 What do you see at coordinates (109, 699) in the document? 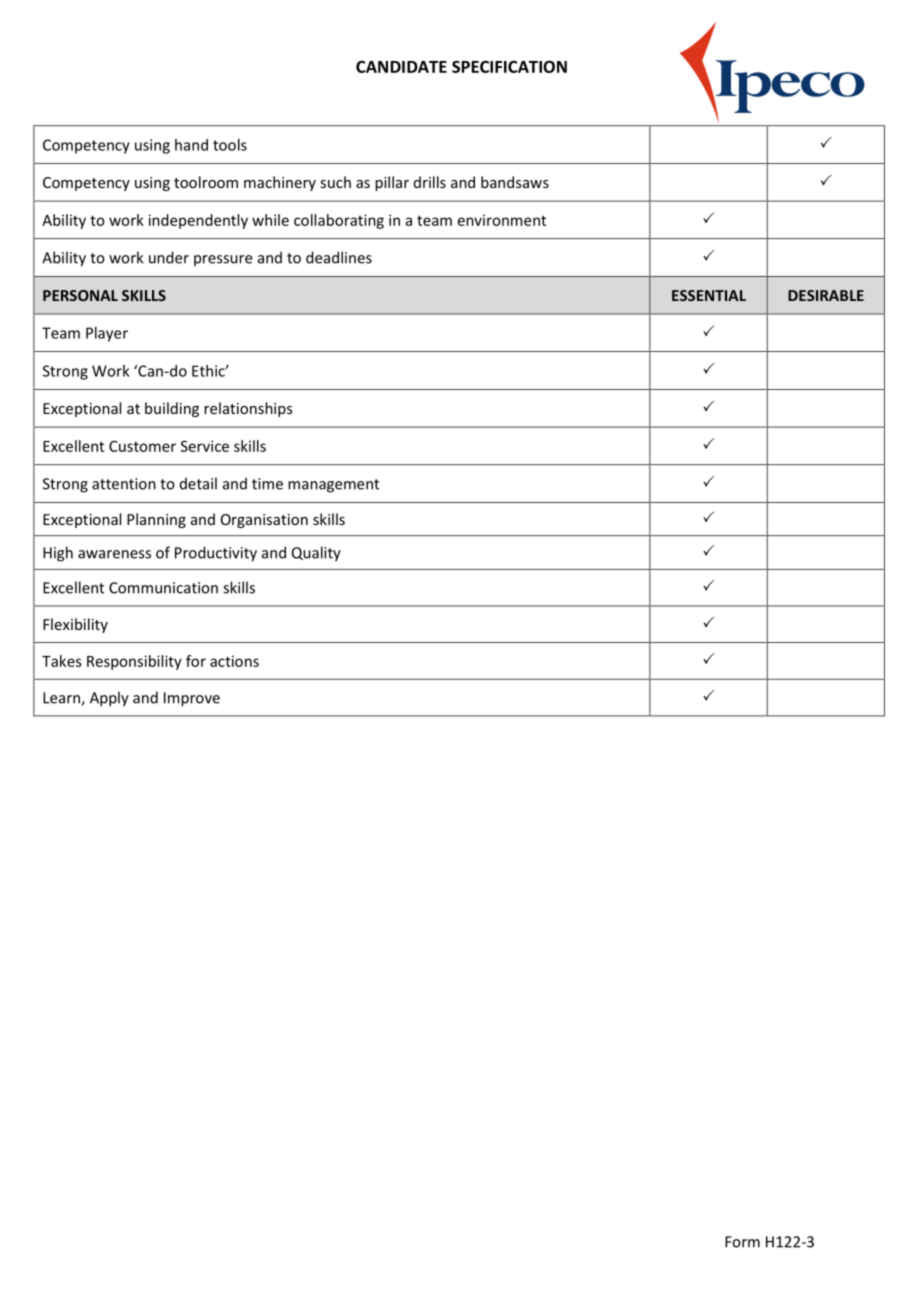
I see `Apply` at bounding box center [109, 699].
